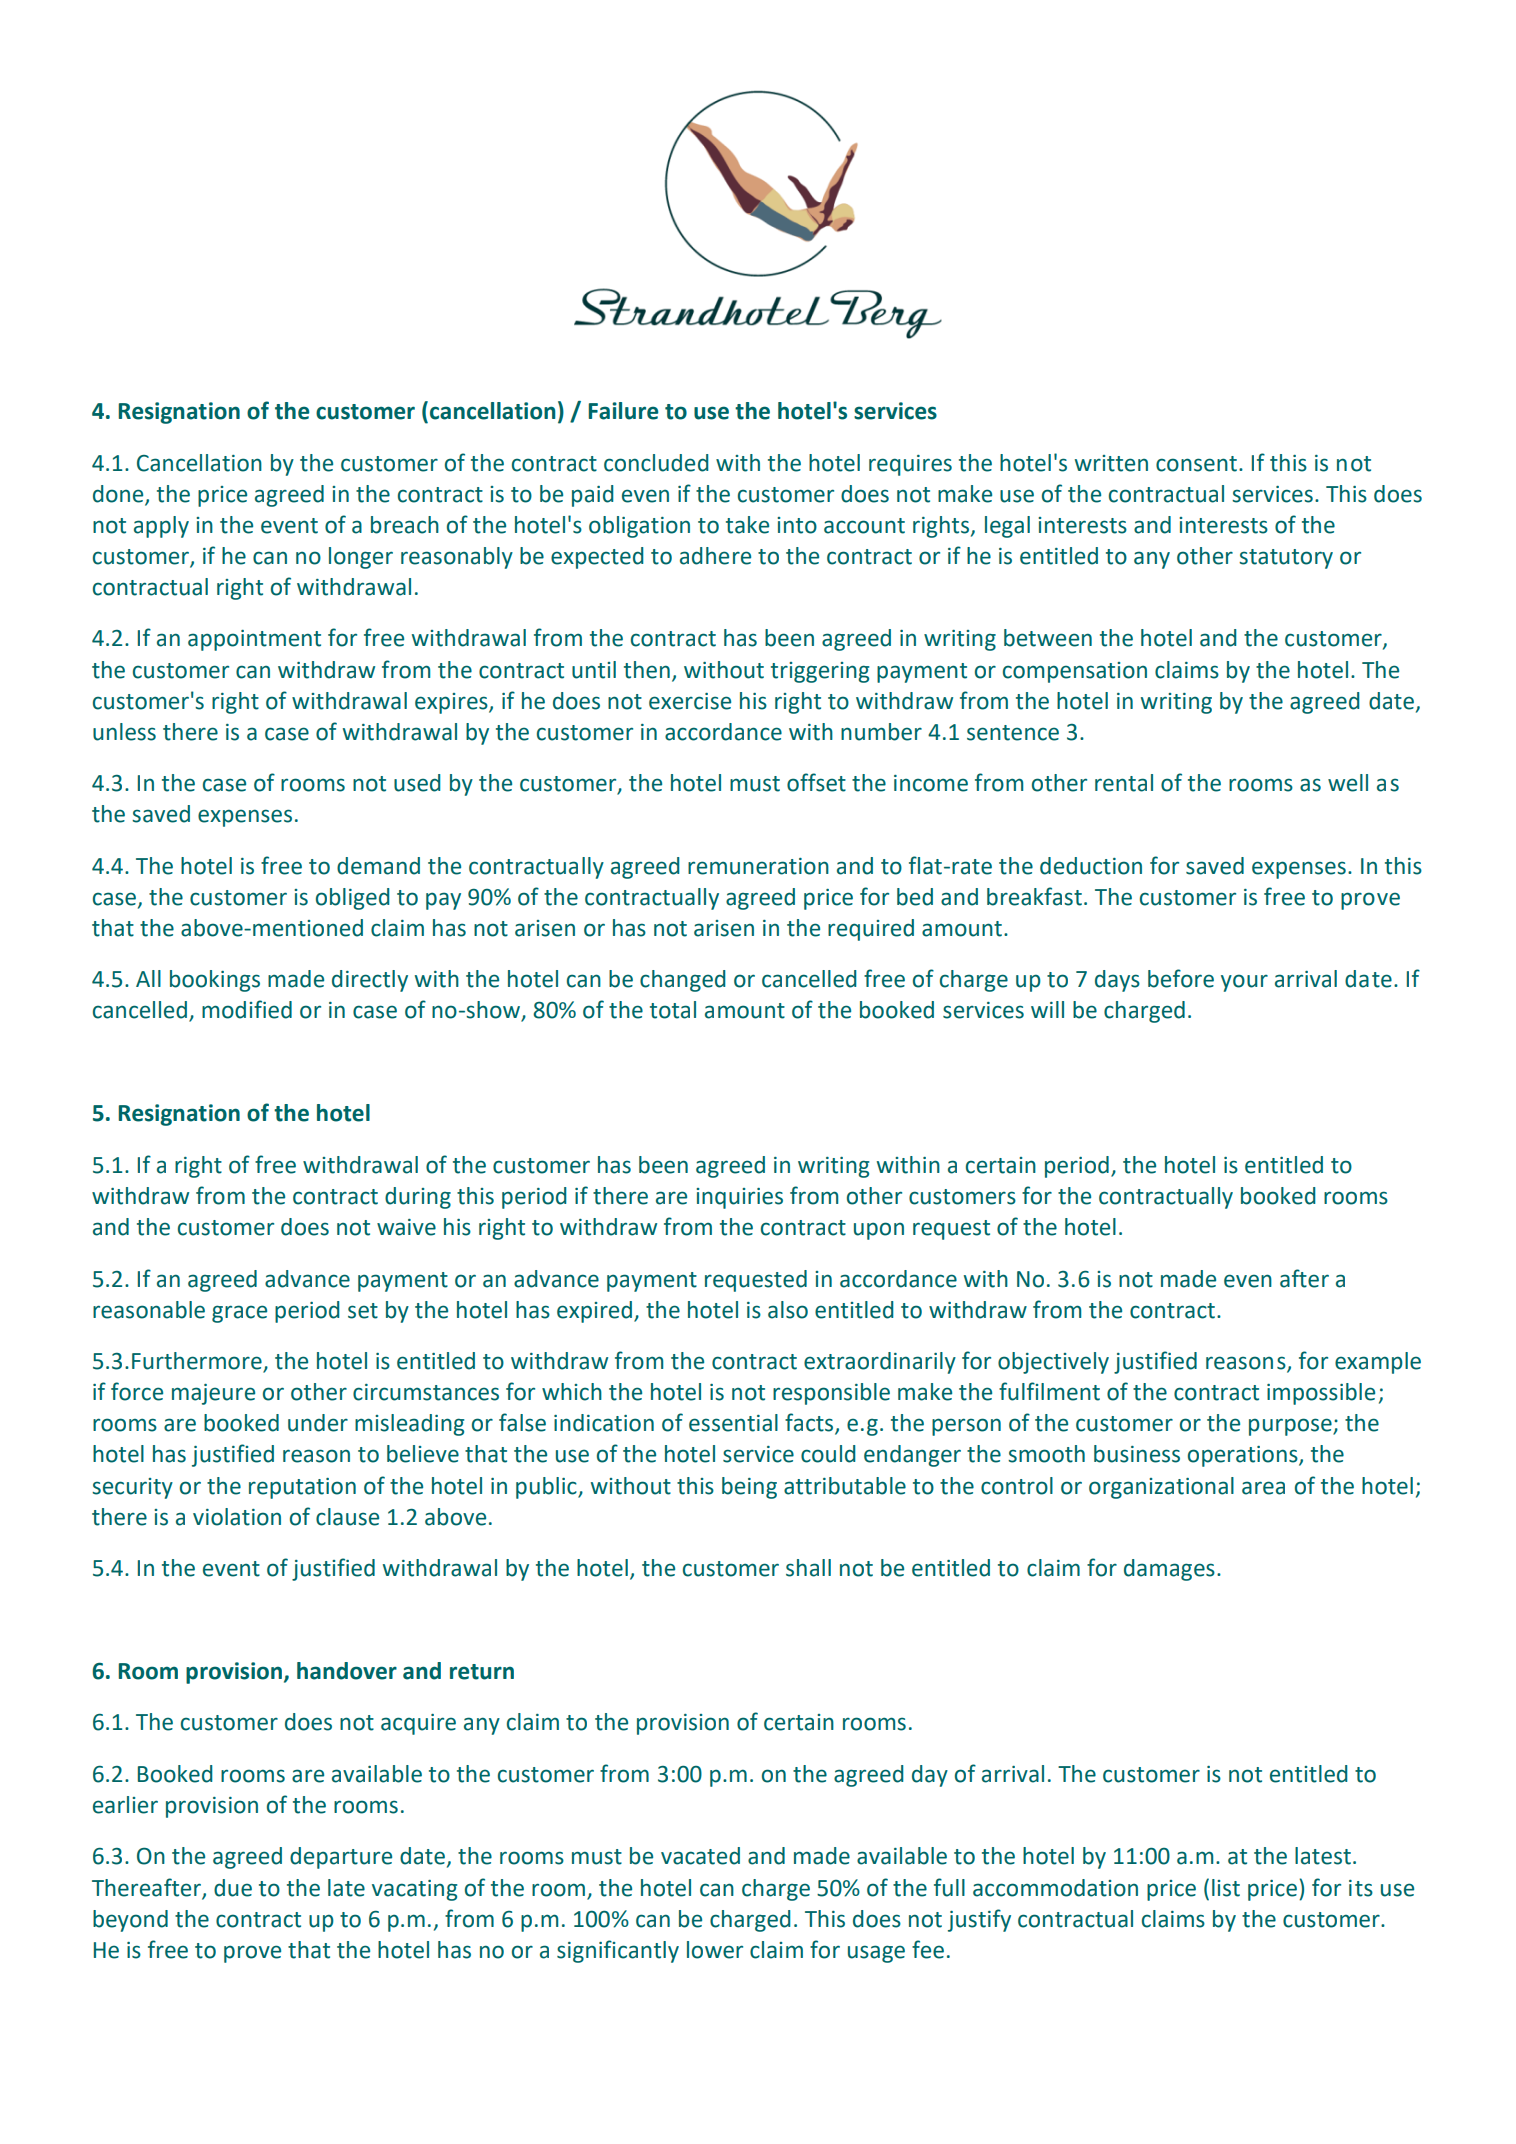 The height and width of the screenshot is (2144, 1516). Describe the element at coordinates (247, 1009) in the screenshot. I see `modified` at that location.
